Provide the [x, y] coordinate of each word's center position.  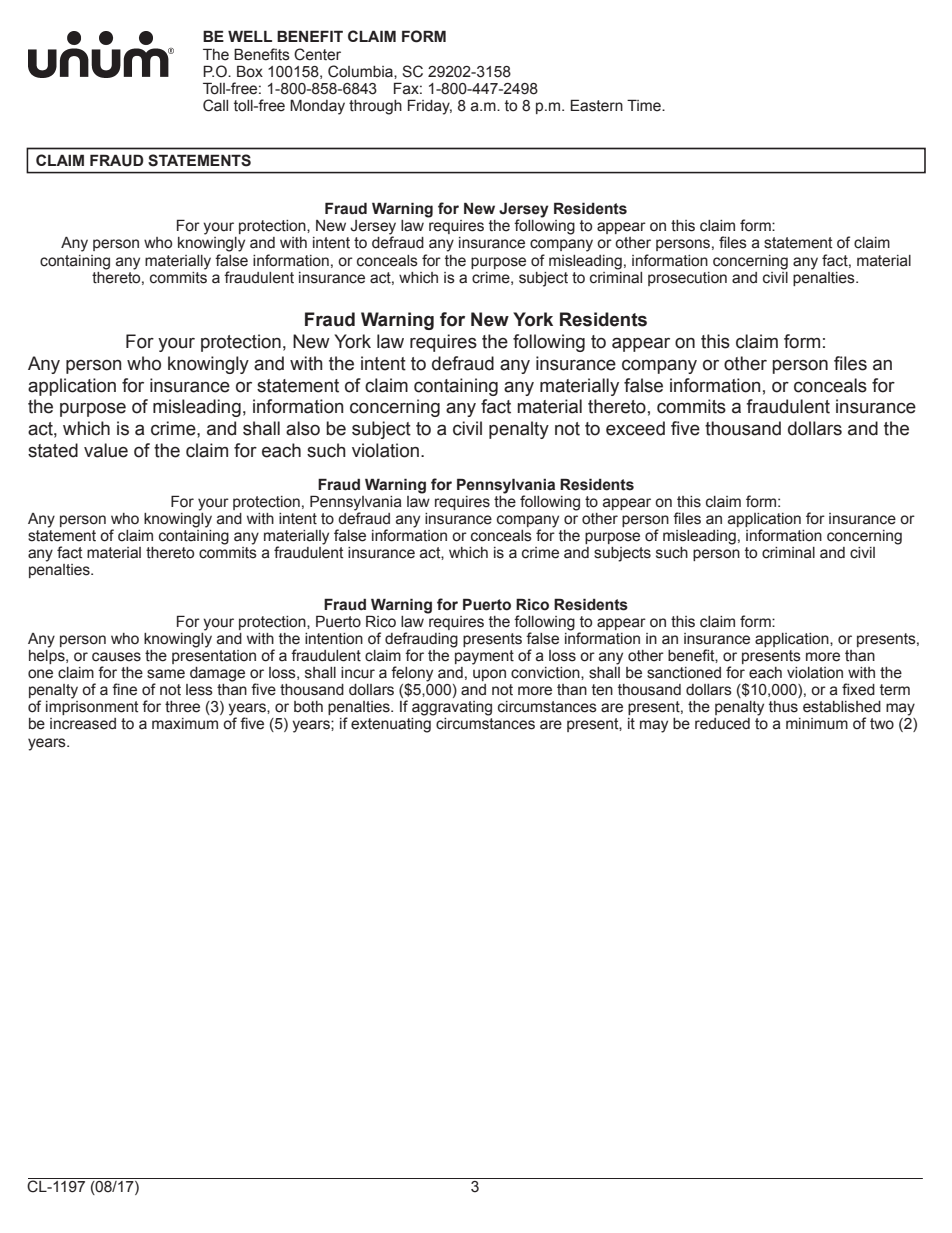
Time [645, 105]
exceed [635, 428]
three [182, 707]
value [106, 450]
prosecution [687, 279]
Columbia [361, 71]
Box [250, 71]
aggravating [452, 708]
